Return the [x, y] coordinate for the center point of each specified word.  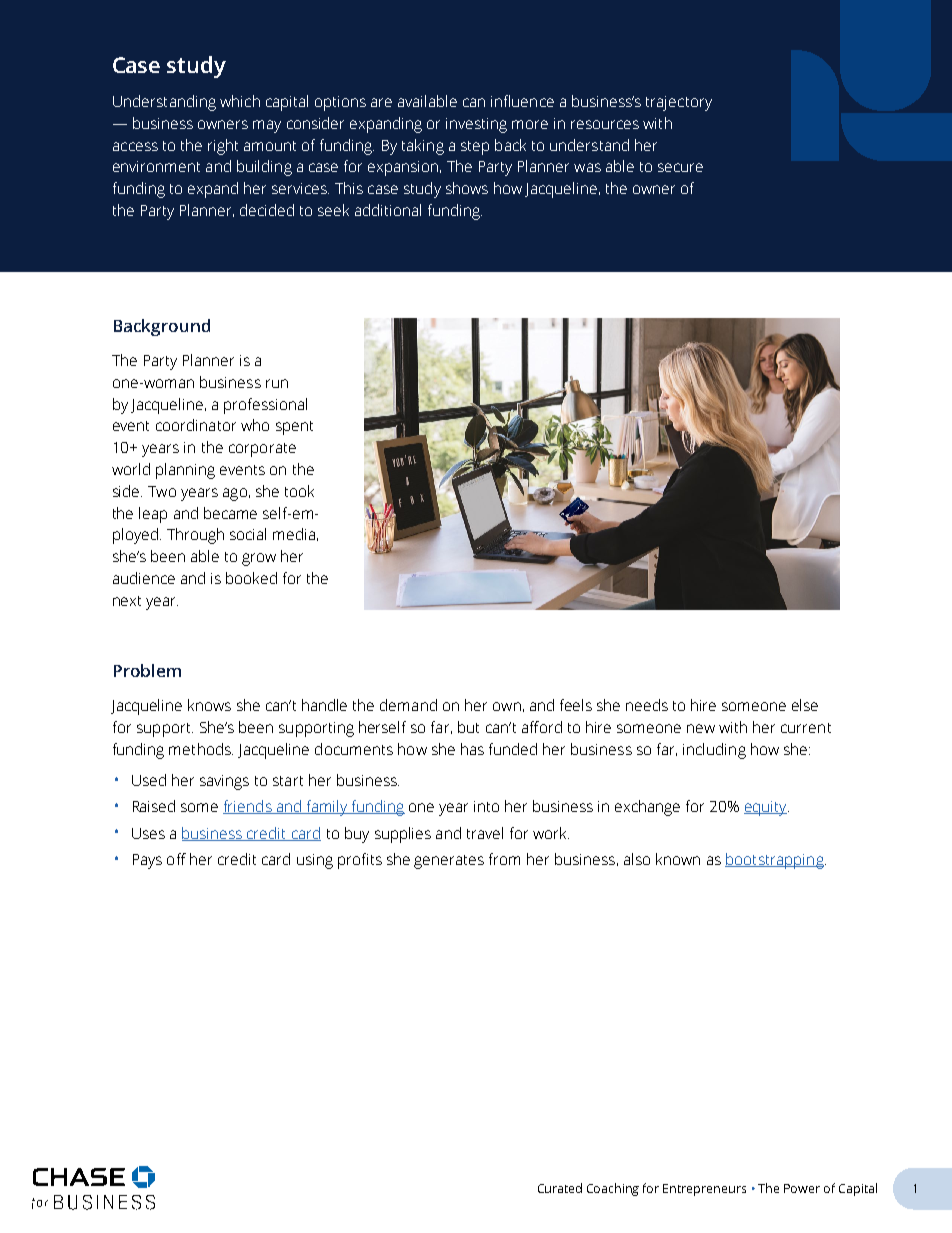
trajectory [679, 103]
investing [476, 125]
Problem [147, 670]
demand [408, 705]
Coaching [613, 1189]
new [701, 728]
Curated [560, 1188]
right [223, 147]
